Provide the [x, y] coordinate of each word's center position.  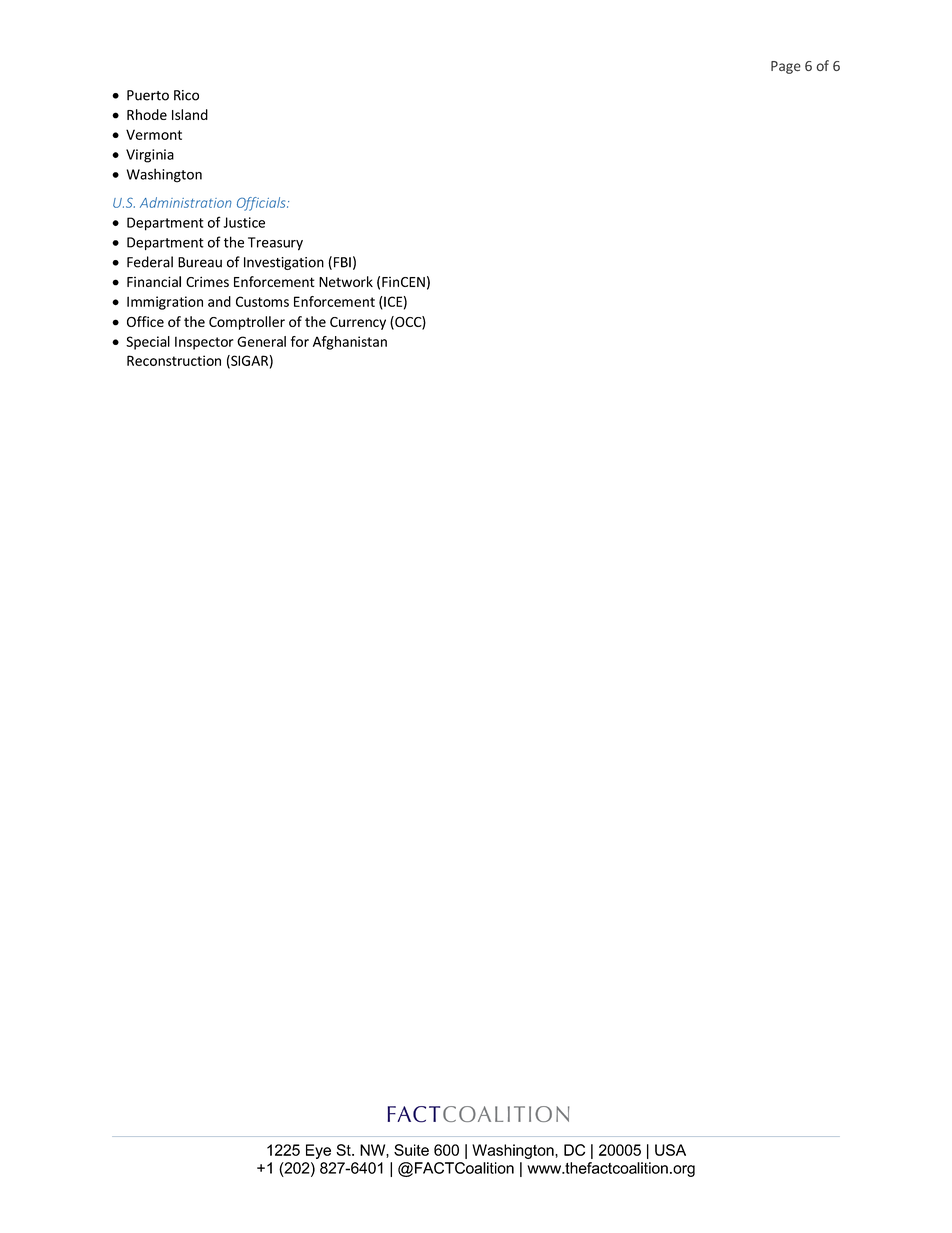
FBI [342, 262]
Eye [318, 1151]
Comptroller [247, 323]
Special [148, 343]
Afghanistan [350, 343]
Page [786, 67]
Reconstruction [174, 360]
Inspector [204, 343]
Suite [411, 1150]
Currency [358, 323]
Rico [186, 95]
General [261, 341]
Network [346, 281]
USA [670, 1150]
